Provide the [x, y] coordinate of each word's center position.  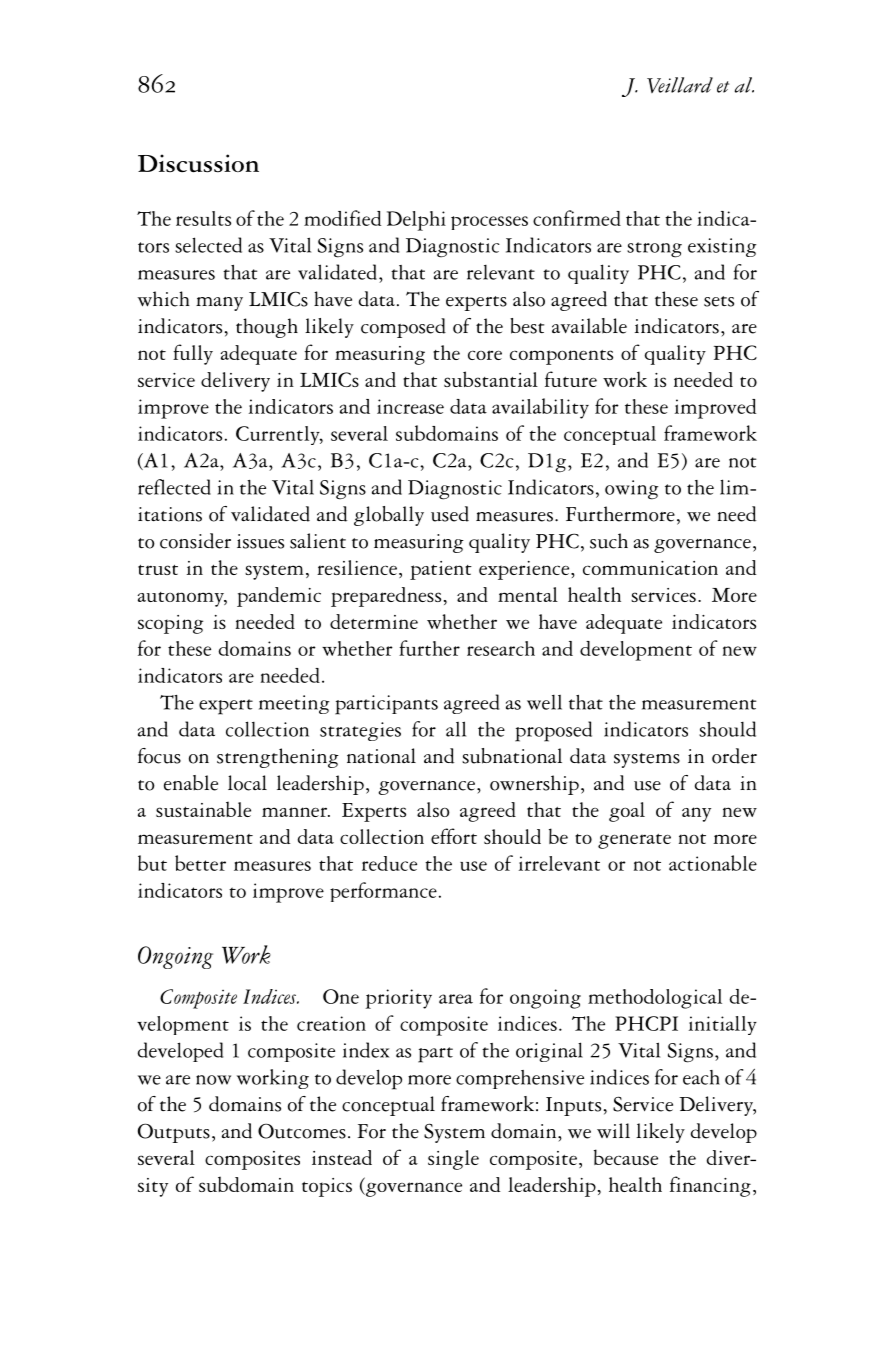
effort [454, 836]
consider [195, 541]
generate [634, 841]
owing [632, 490]
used [450, 514]
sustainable [203, 809]
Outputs [174, 1133]
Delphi [416, 221]
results [203, 218]
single [453, 1160]
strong [654, 250]
